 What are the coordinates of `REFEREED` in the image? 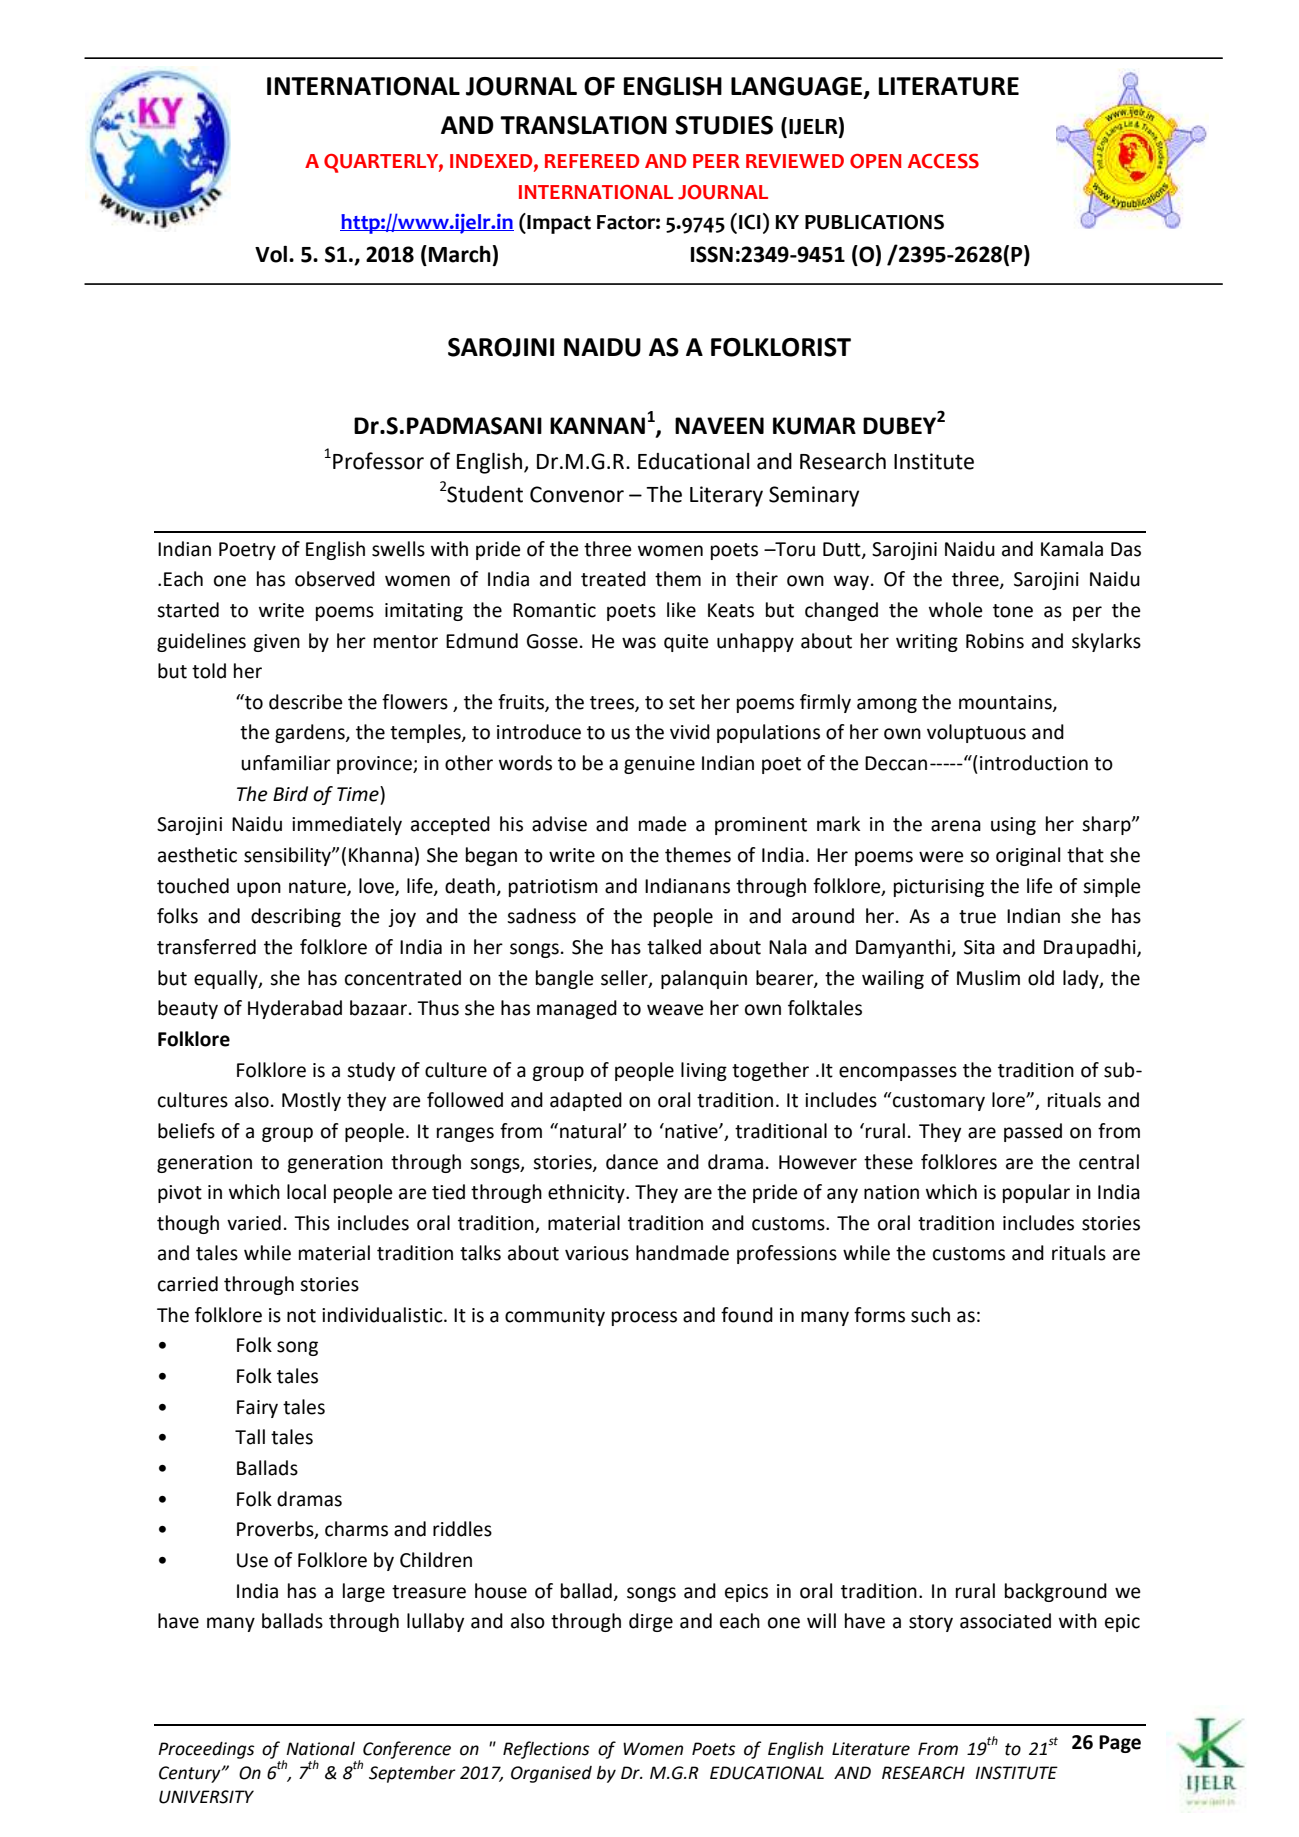 It's located at (592, 161).
